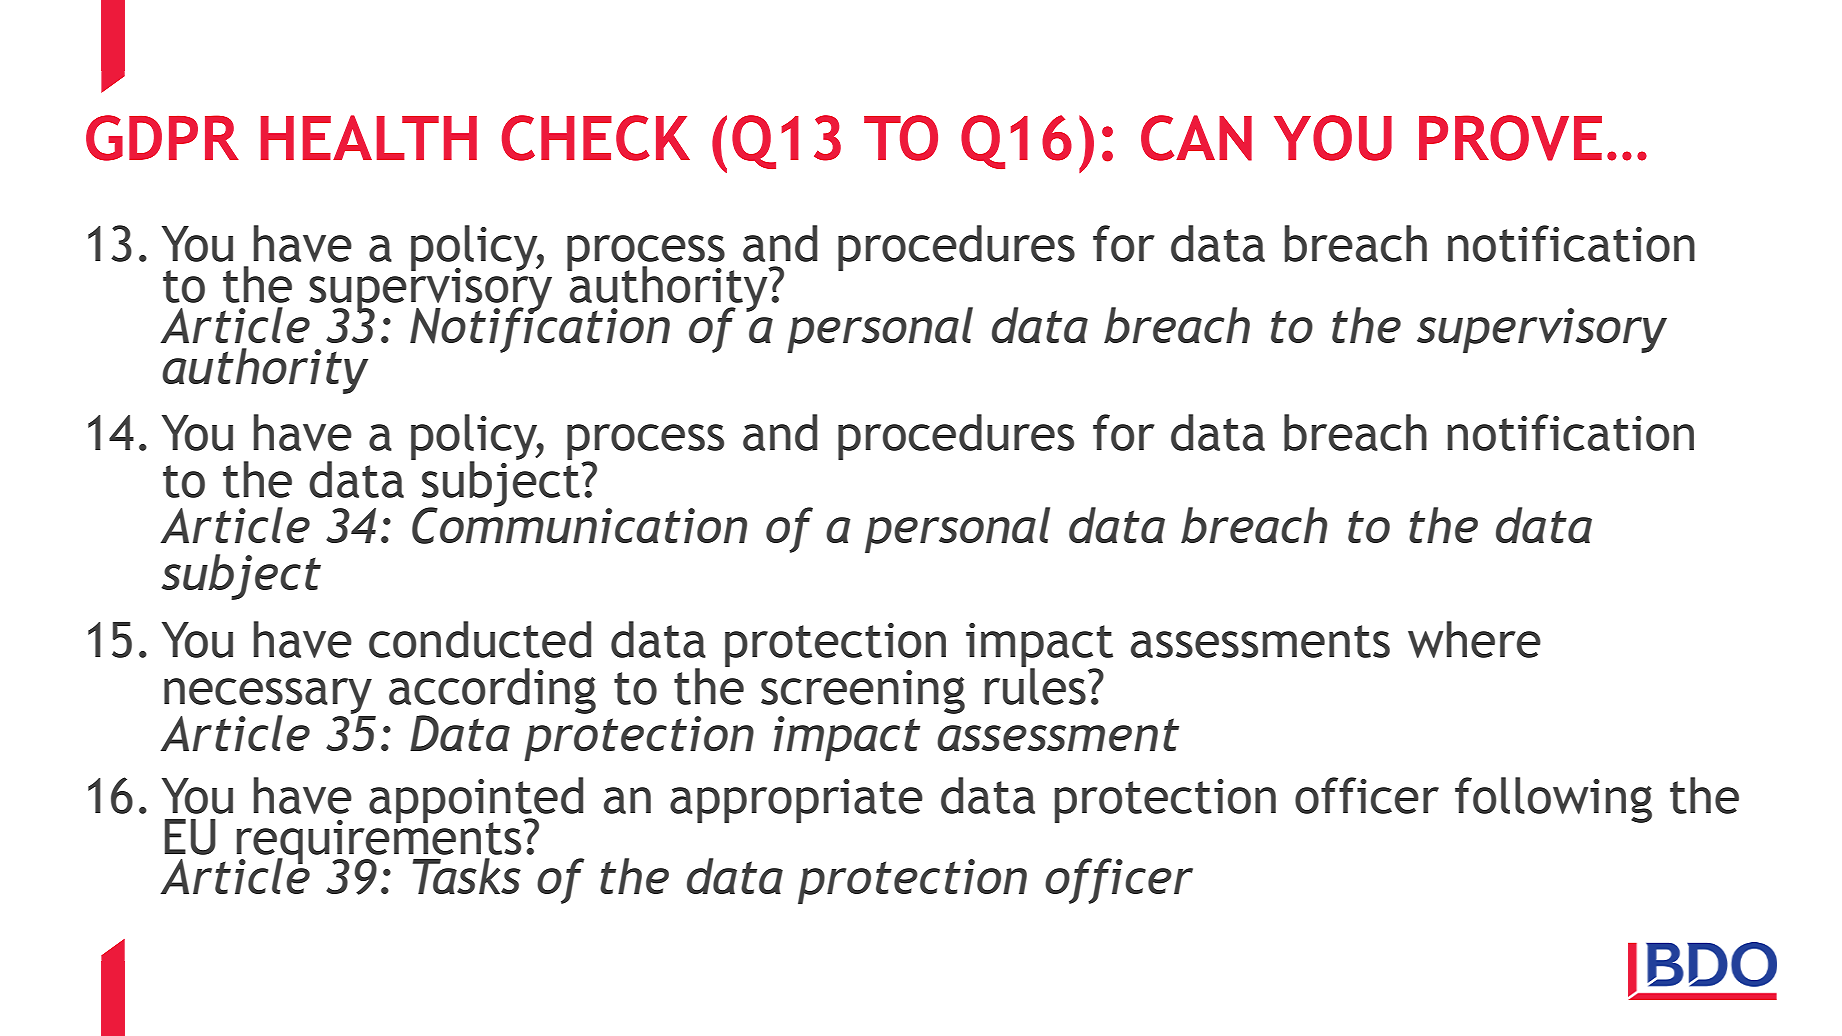  Describe the element at coordinates (480, 639) in the page. I see `conducted` at that location.
